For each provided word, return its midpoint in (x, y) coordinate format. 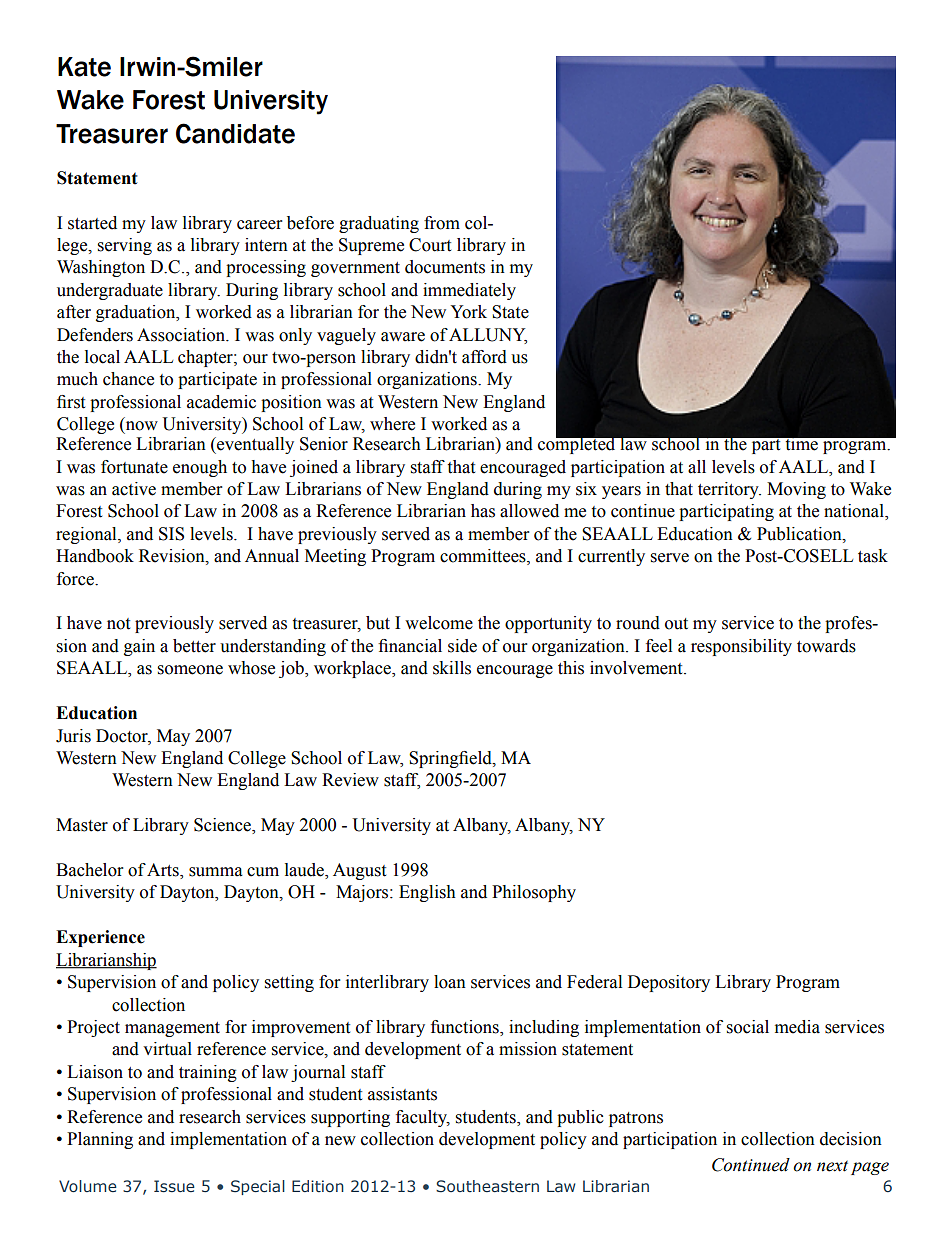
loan (450, 982)
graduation (137, 313)
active (134, 489)
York (468, 312)
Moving (796, 490)
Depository (669, 983)
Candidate (235, 133)
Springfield (451, 759)
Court (430, 245)
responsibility (741, 647)
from (442, 223)
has (483, 511)
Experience (100, 938)
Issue (174, 1186)
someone (190, 670)
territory (729, 490)
